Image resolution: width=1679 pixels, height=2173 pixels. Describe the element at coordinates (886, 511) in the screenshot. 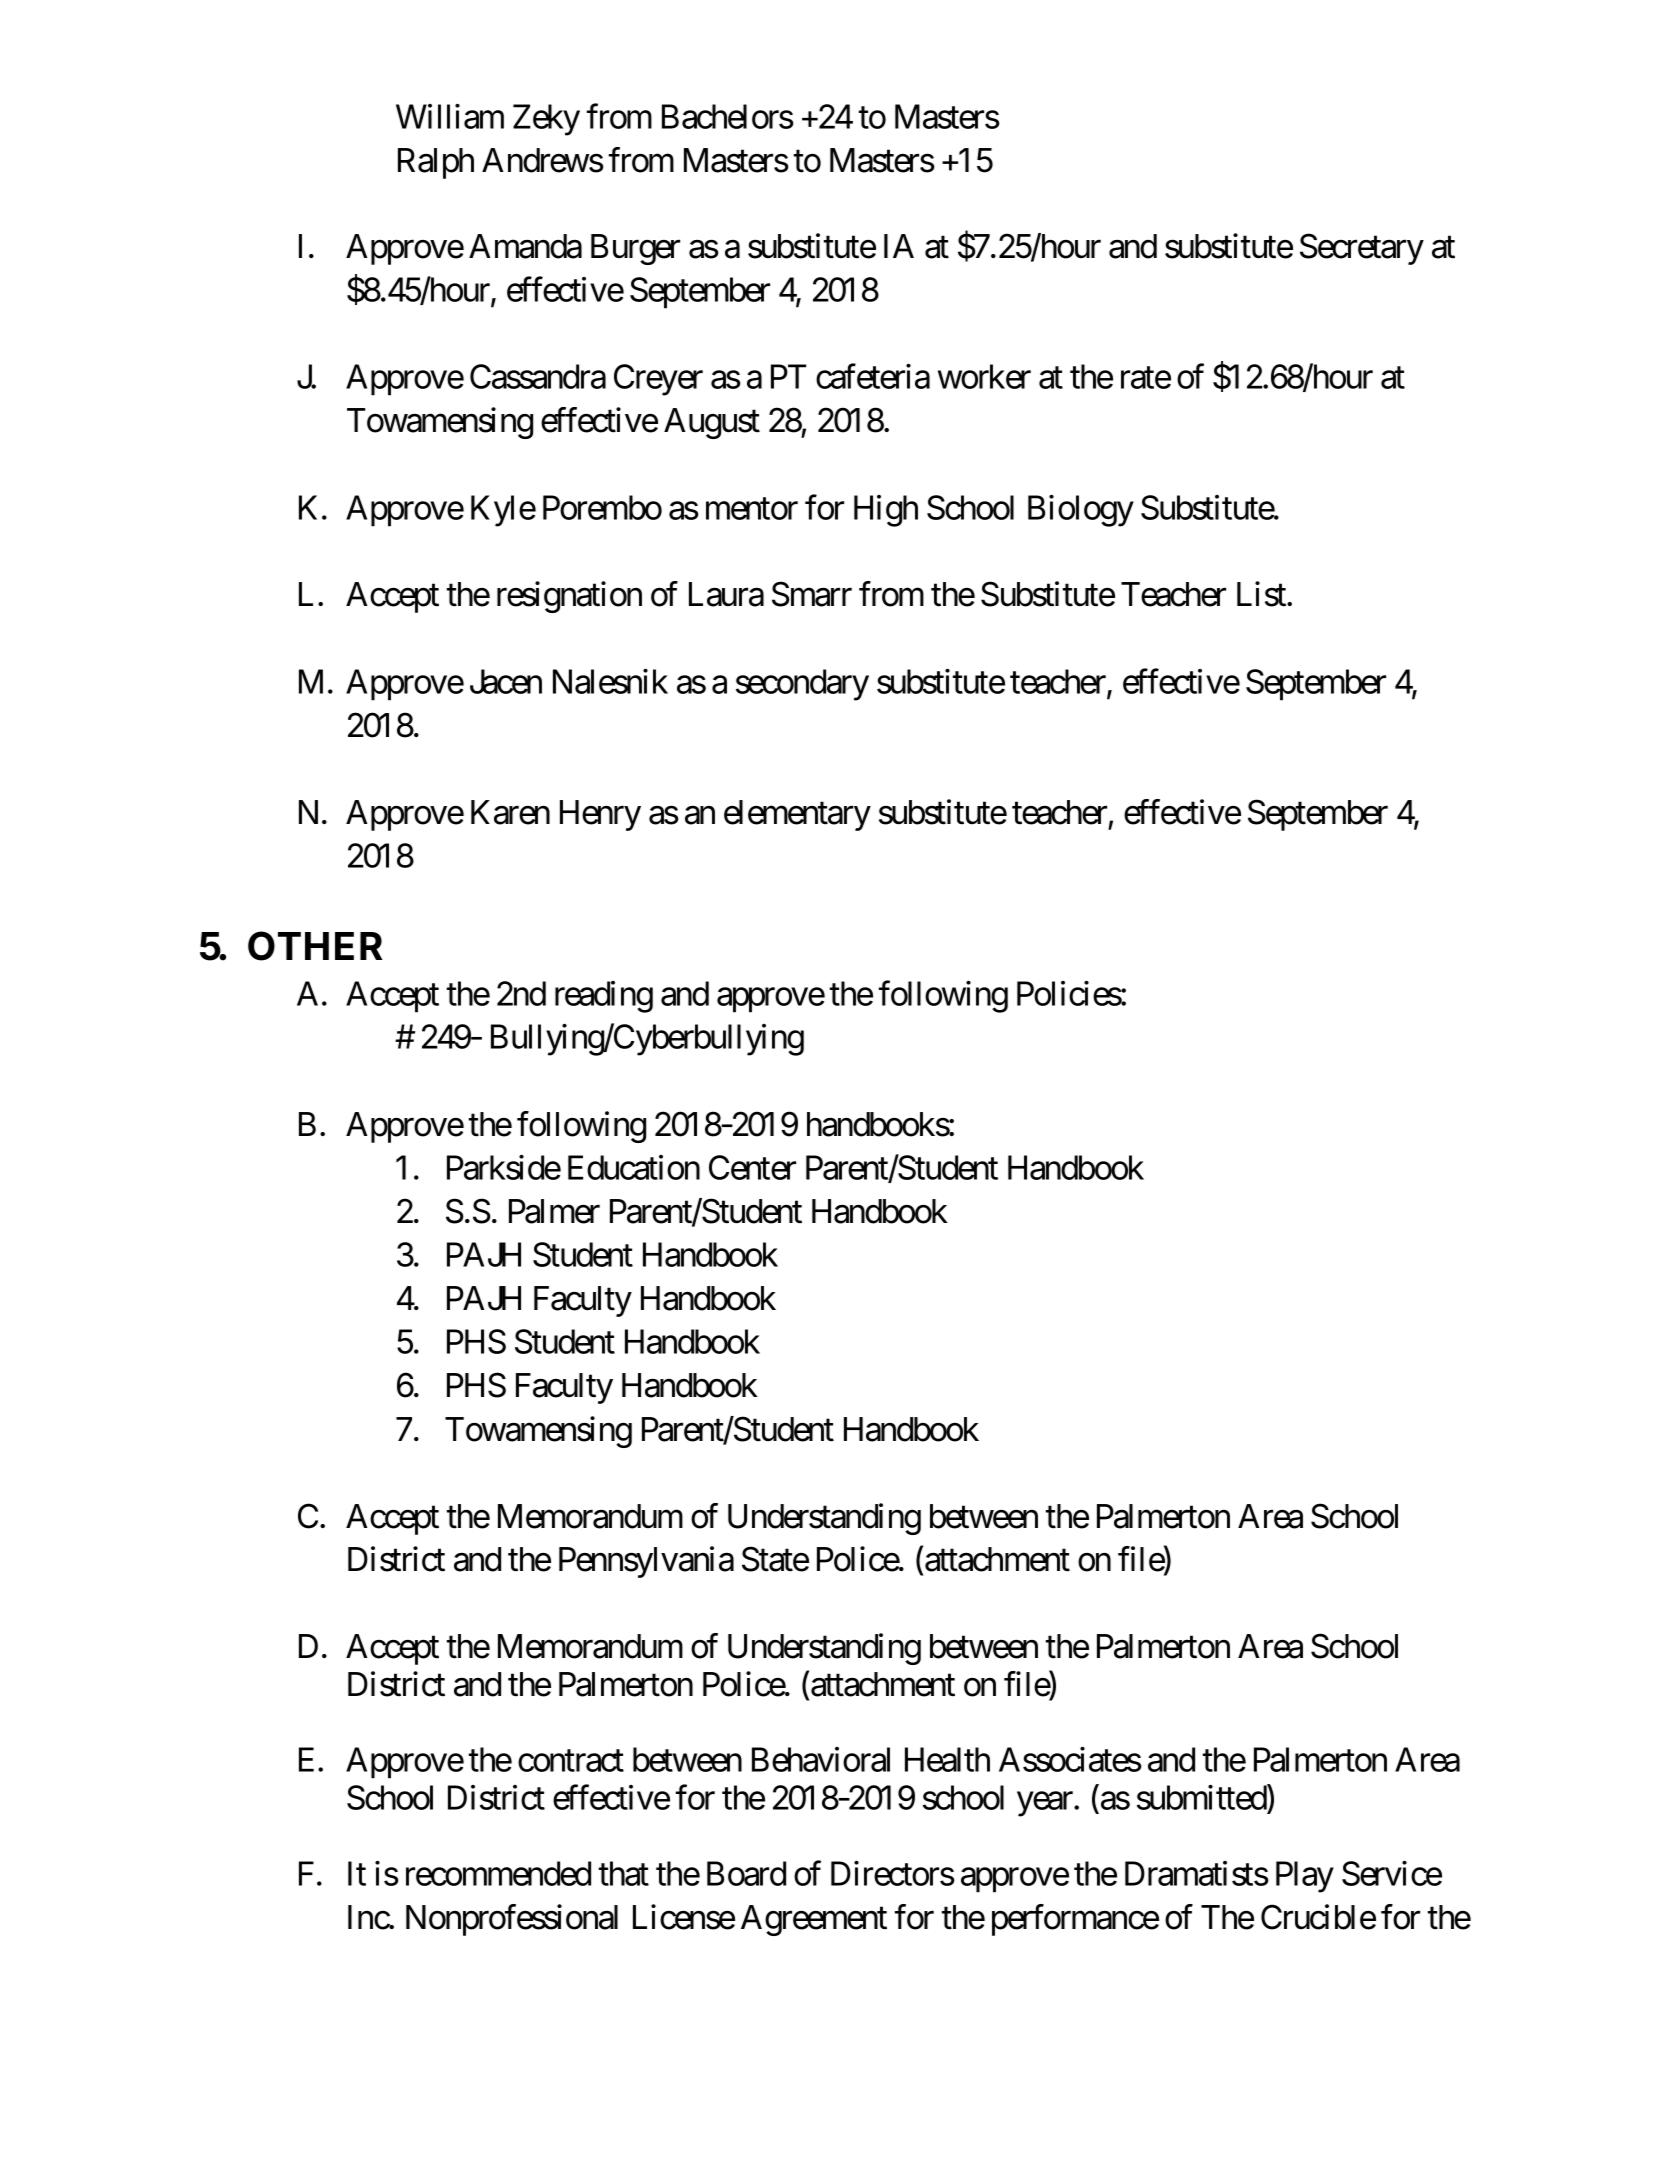

I see `High` at that location.
